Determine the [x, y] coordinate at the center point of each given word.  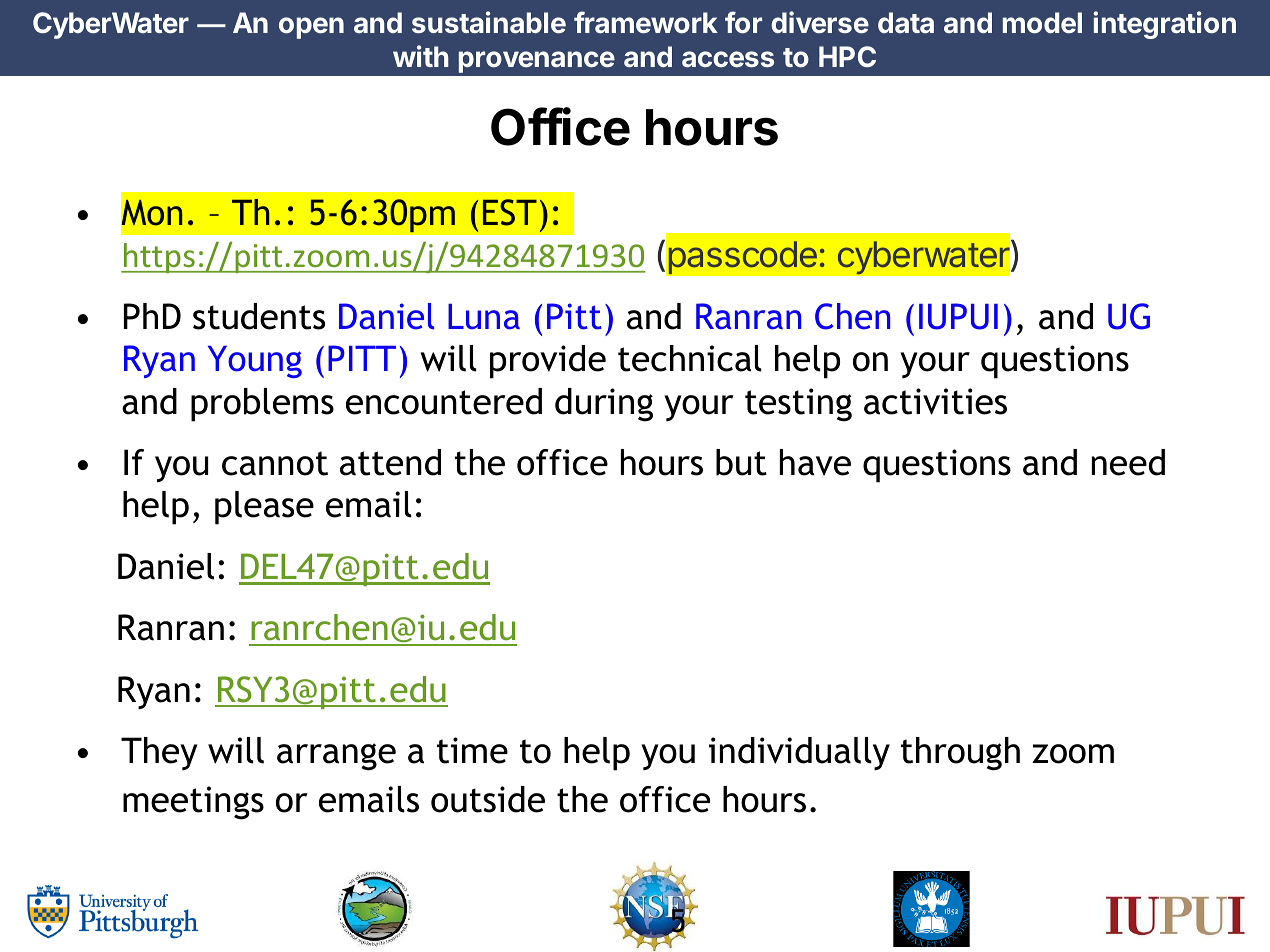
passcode [742, 258]
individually [799, 753]
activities [935, 401]
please [264, 508]
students [259, 316]
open [311, 28]
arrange [336, 757]
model [1042, 23]
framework [646, 22]
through [960, 754]
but [741, 462]
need [1128, 462]
